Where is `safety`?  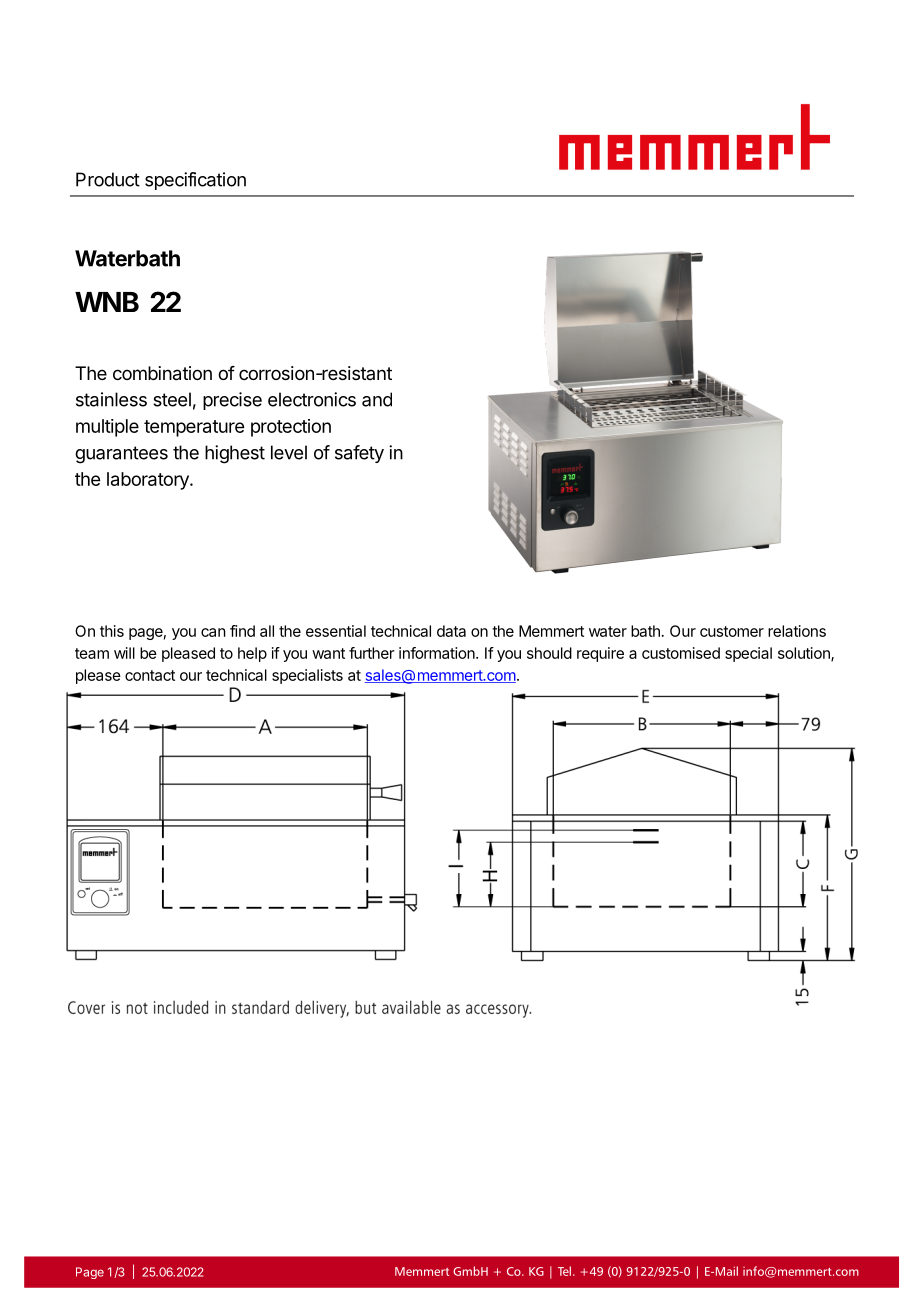 safety is located at coordinates (359, 454).
